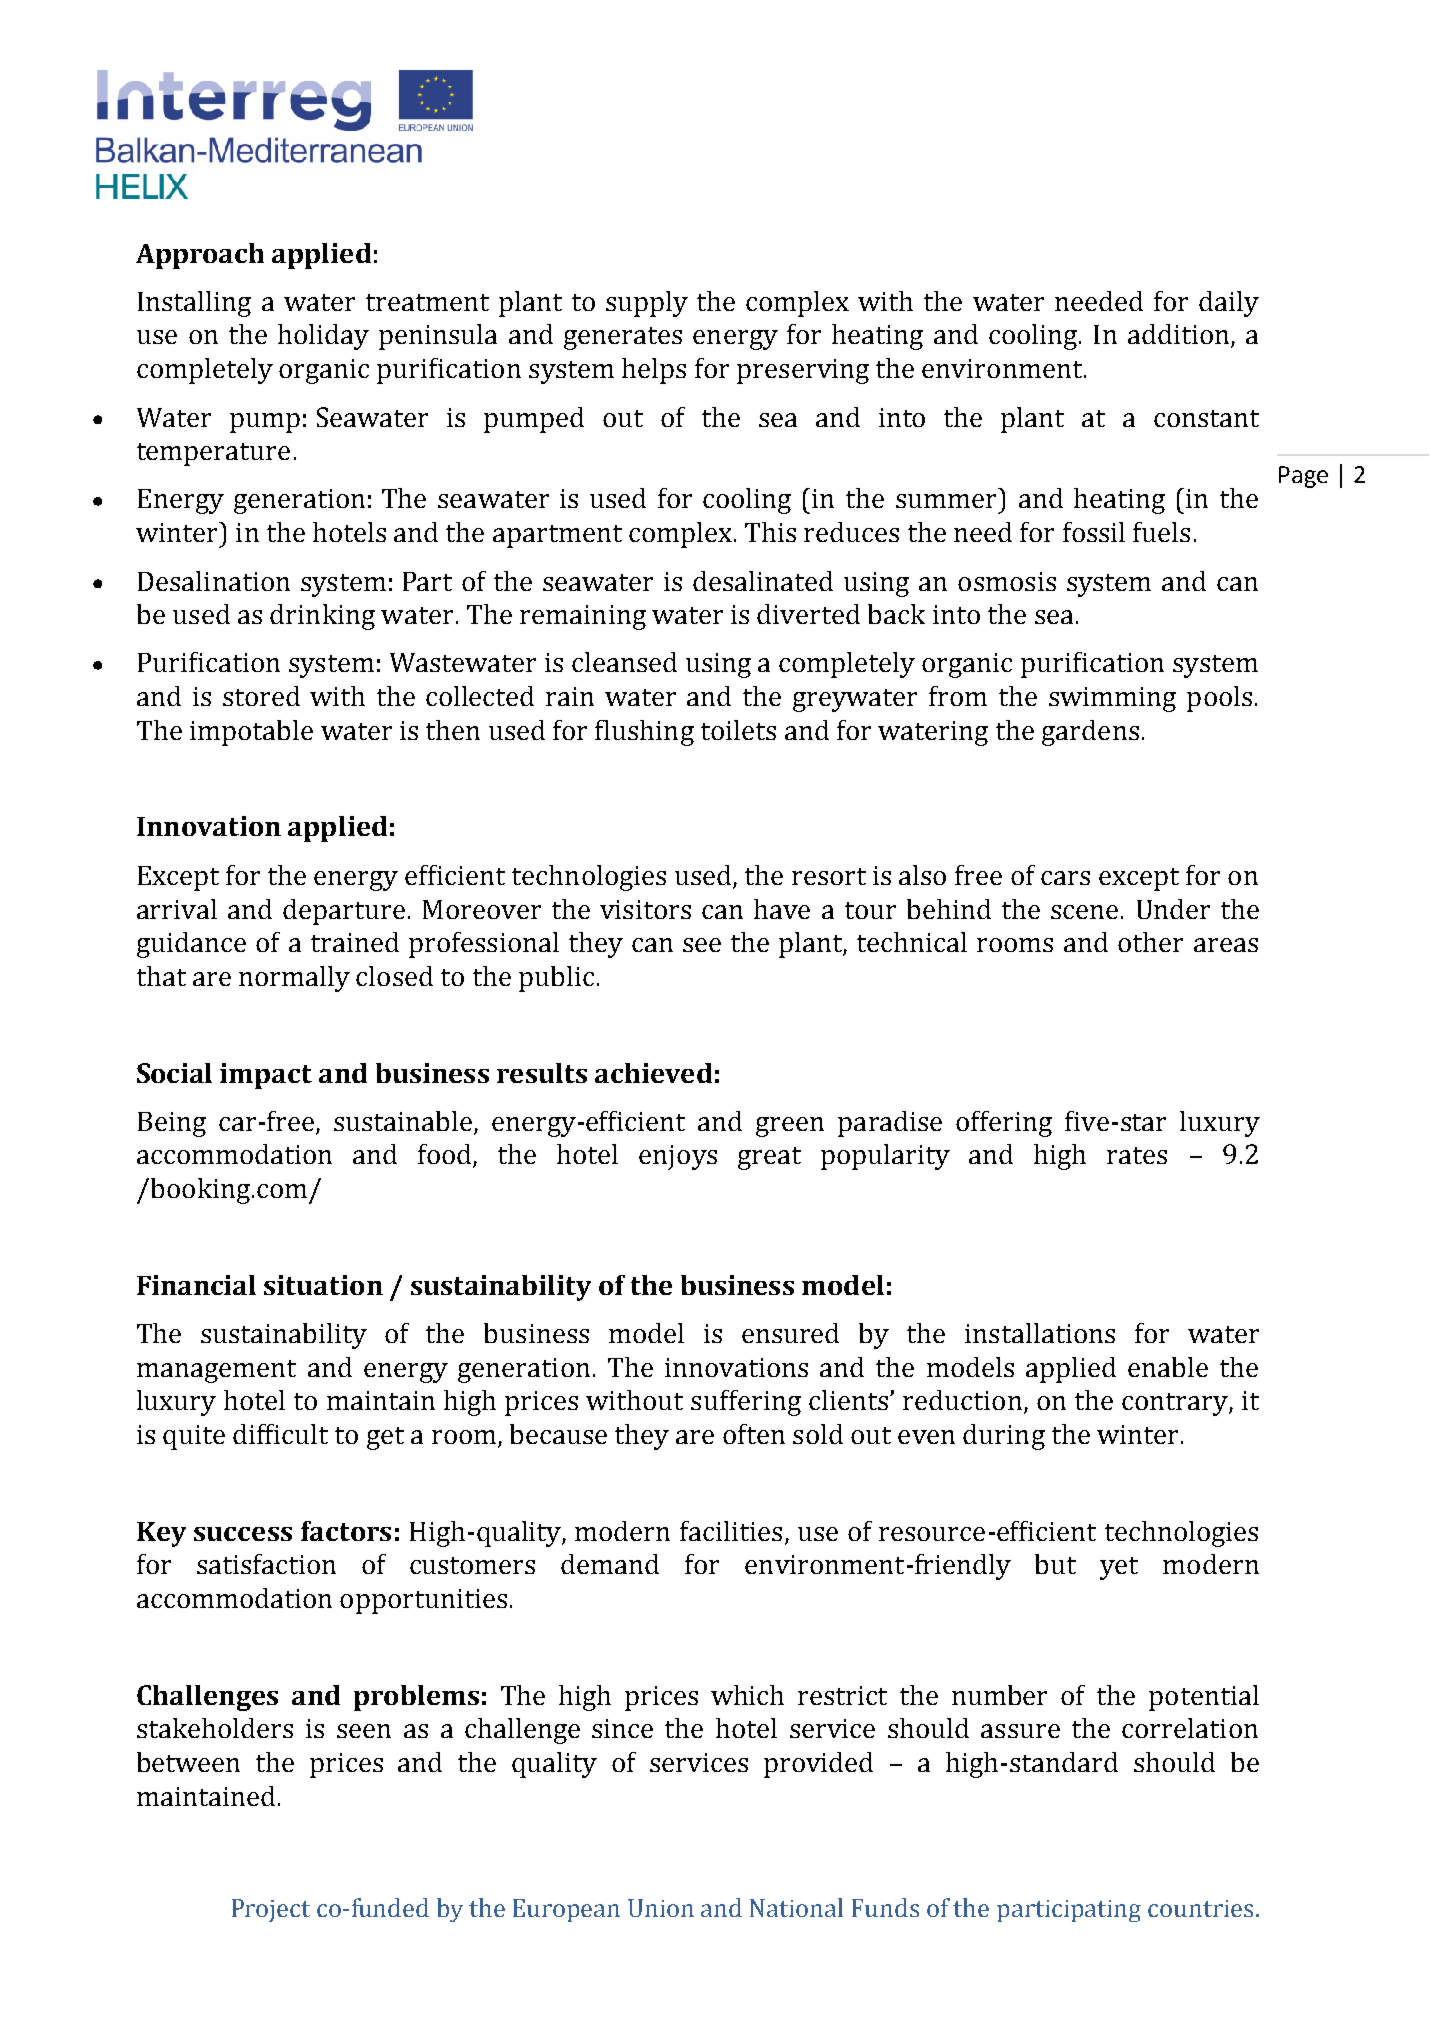  I want to click on holiday, so click(323, 337).
